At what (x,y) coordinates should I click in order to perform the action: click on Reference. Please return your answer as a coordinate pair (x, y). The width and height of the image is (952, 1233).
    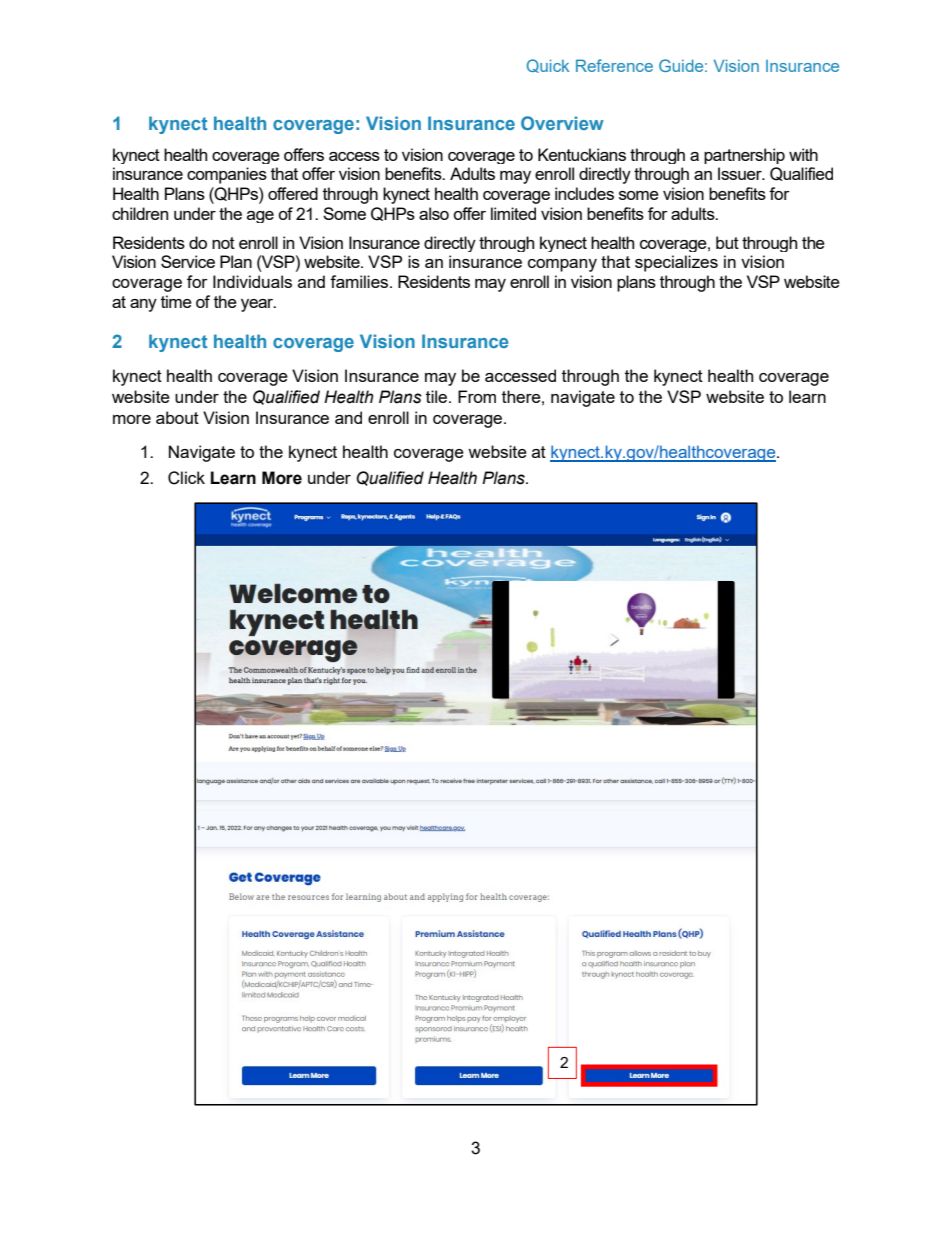
    Looking at the image, I should click on (614, 65).
